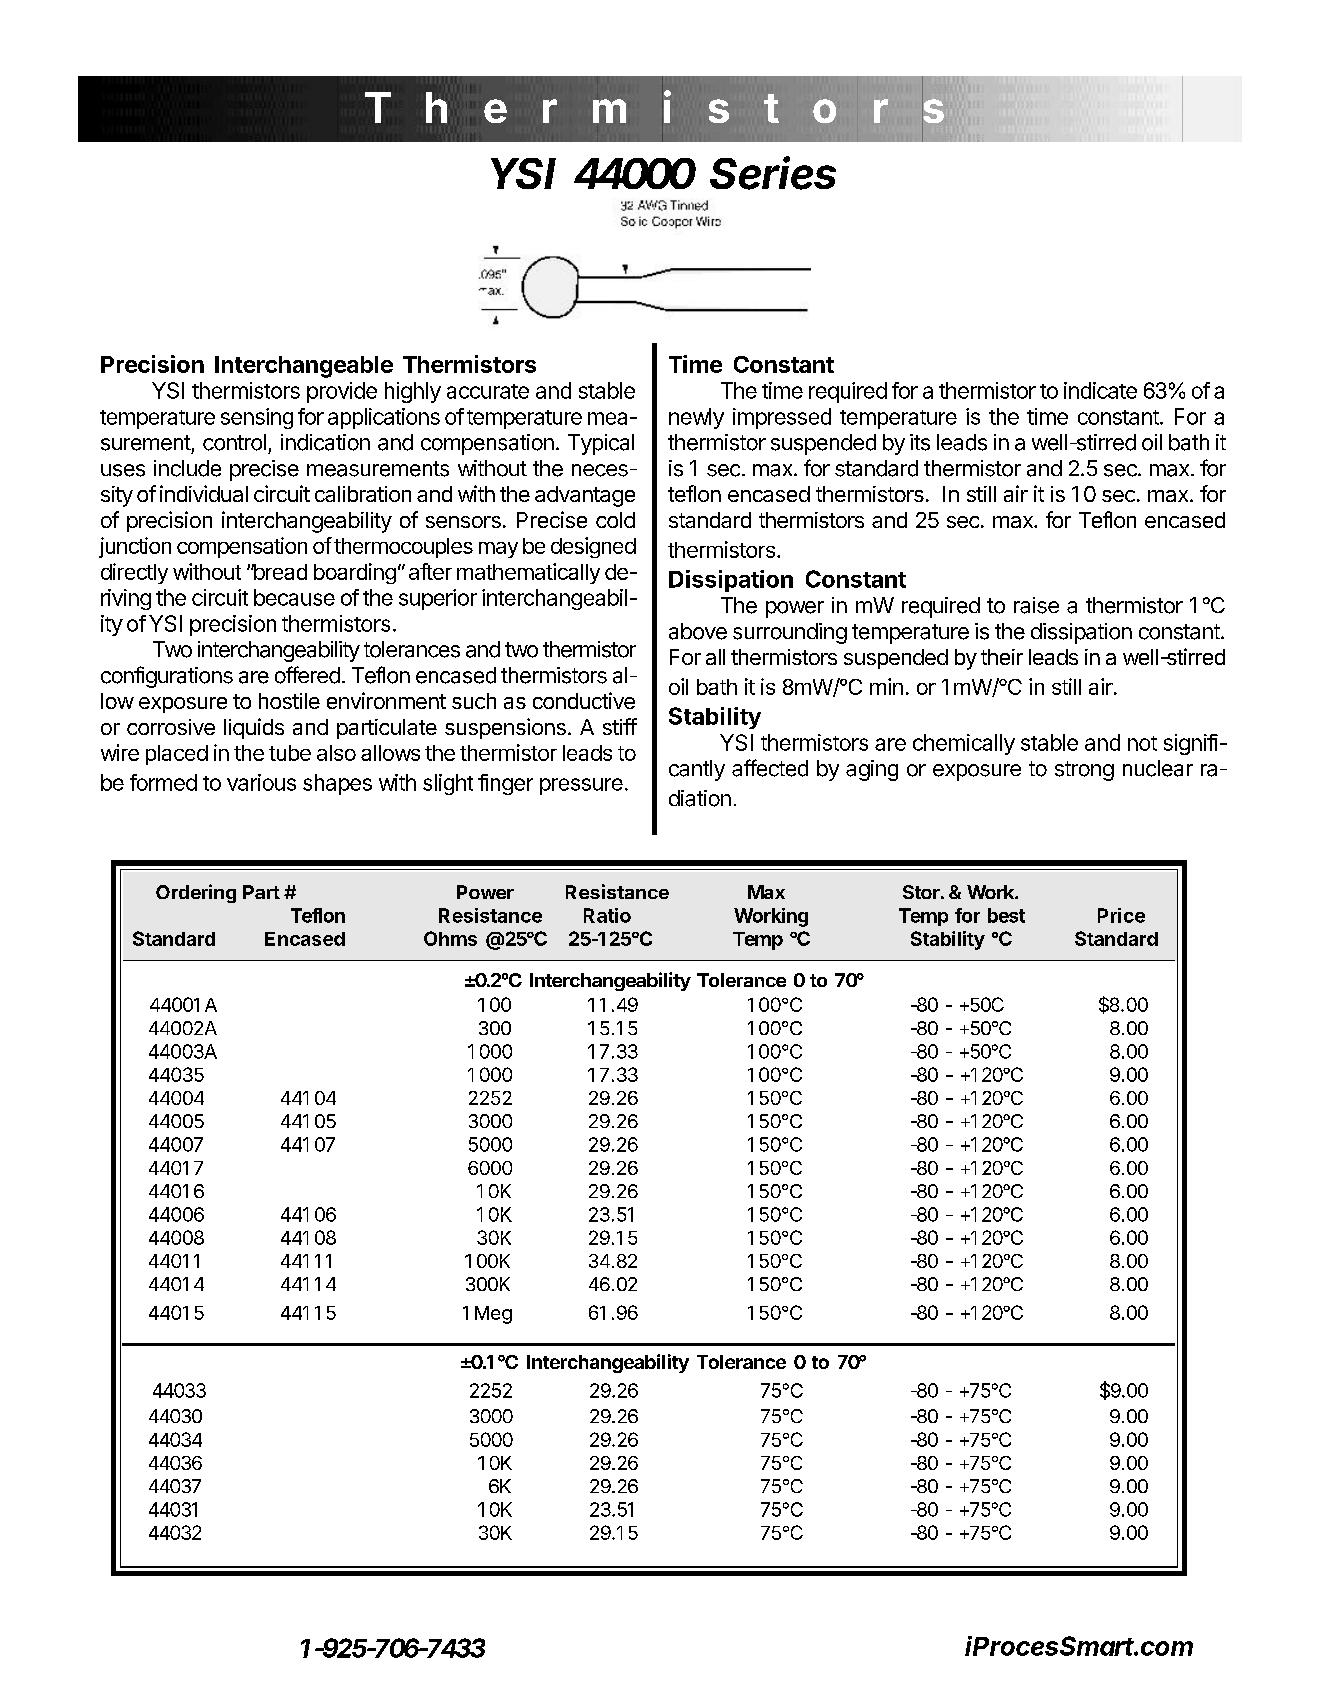 The image size is (1320, 1708). What do you see at coordinates (279, 572) in the document?
I see `bread` at bounding box center [279, 572].
